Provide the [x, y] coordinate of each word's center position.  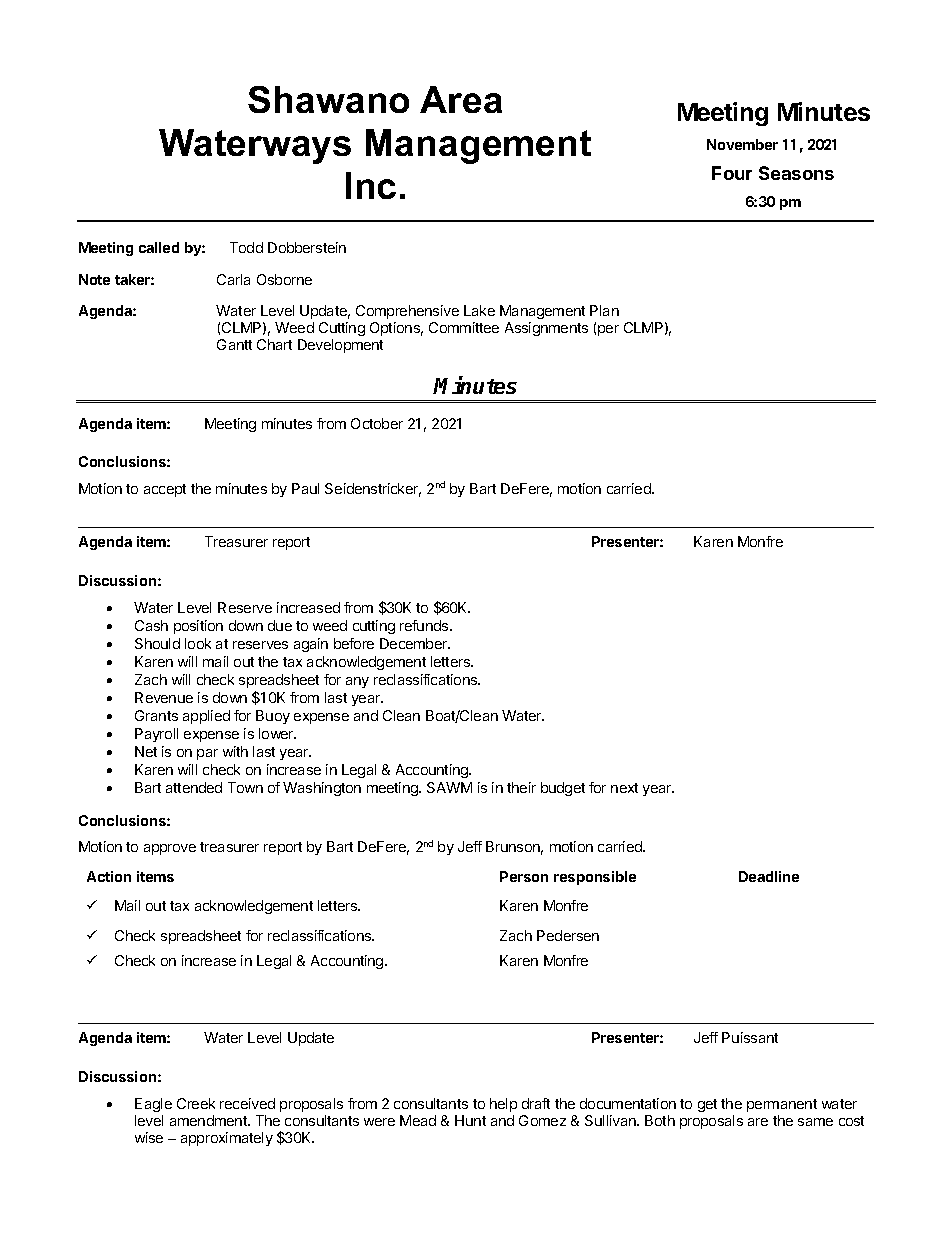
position [198, 627]
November [742, 144]
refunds [425, 625]
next [624, 788]
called [159, 247]
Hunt [470, 1120]
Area [461, 99]
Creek [196, 1103]
